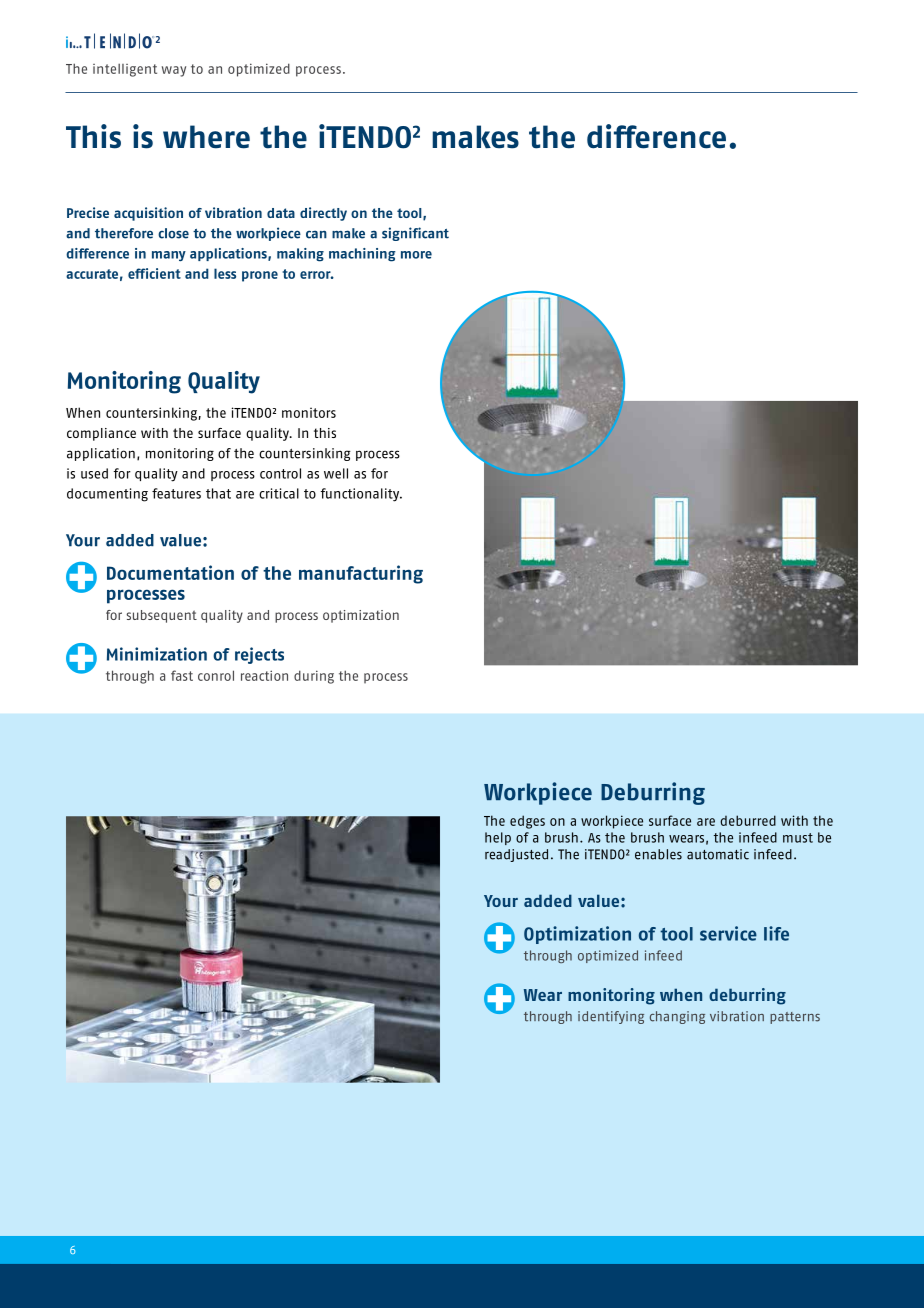 This screenshot has width=924, height=1308. Describe the element at coordinates (415, 234) in the screenshot. I see `significant` at that location.
